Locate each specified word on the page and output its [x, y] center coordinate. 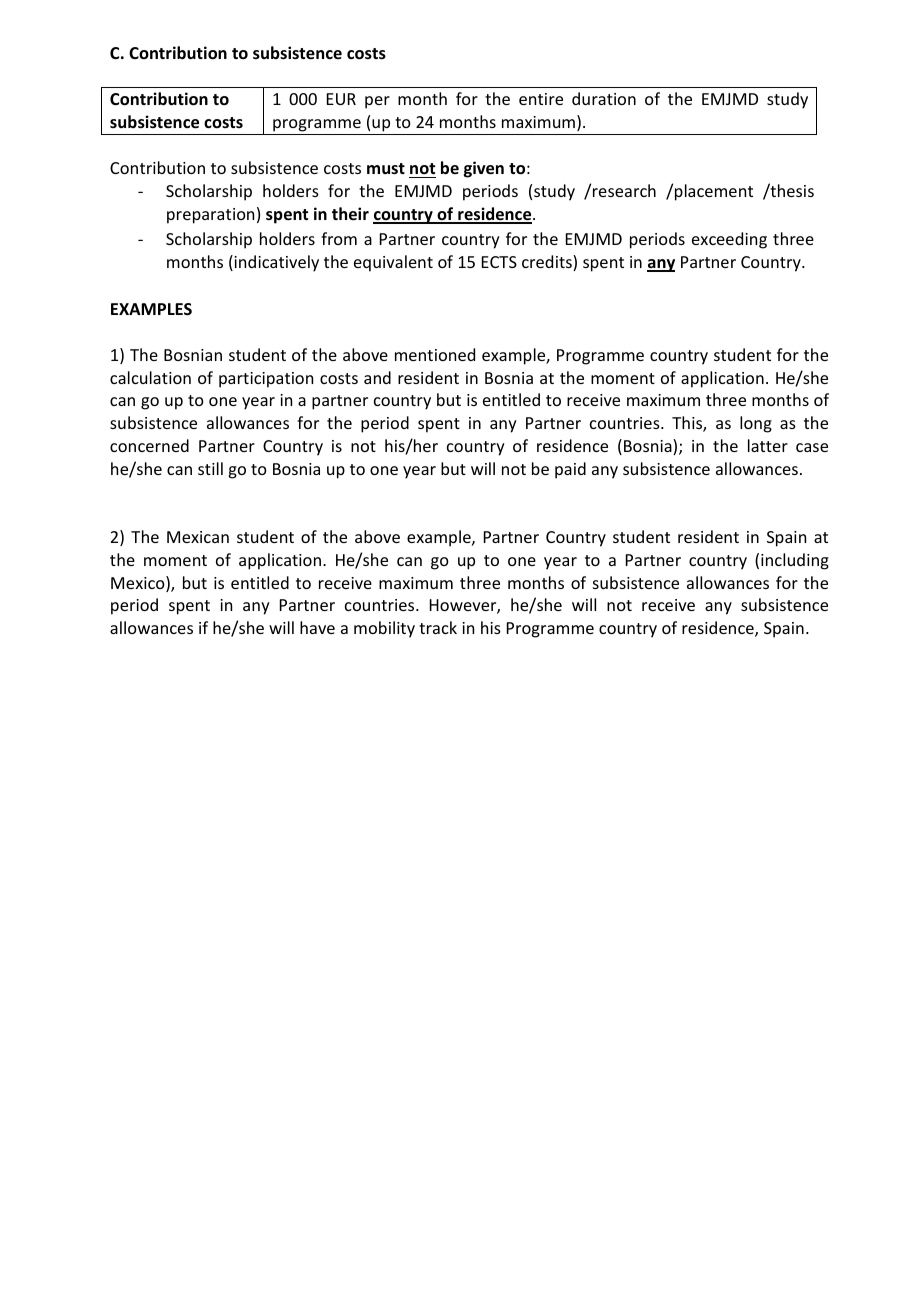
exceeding [729, 240]
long [756, 424]
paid [570, 470]
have [317, 627]
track [438, 627]
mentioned [435, 354]
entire [541, 99]
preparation [210, 216]
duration [604, 98]
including [795, 561]
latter [768, 445]
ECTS [499, 262]
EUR [341, 99]
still [210, 468]
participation [266, 380]
